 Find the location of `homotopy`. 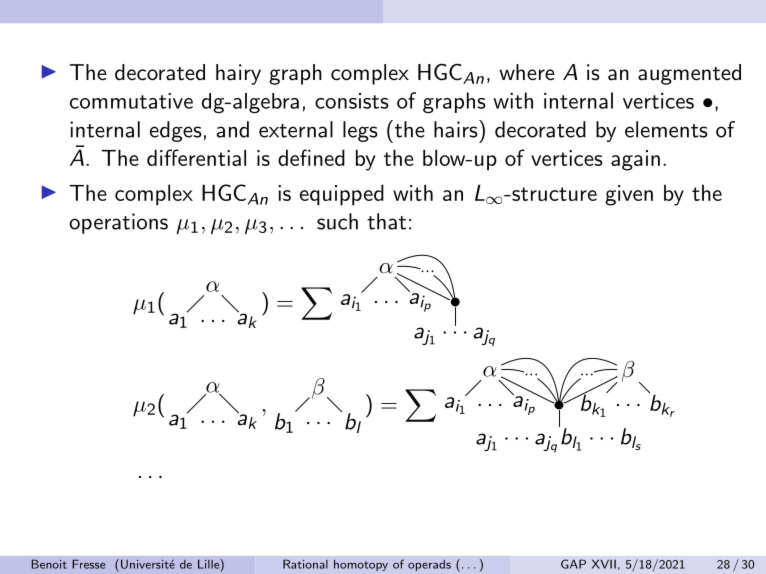

homotopy is located at coordinates (361, 565).
